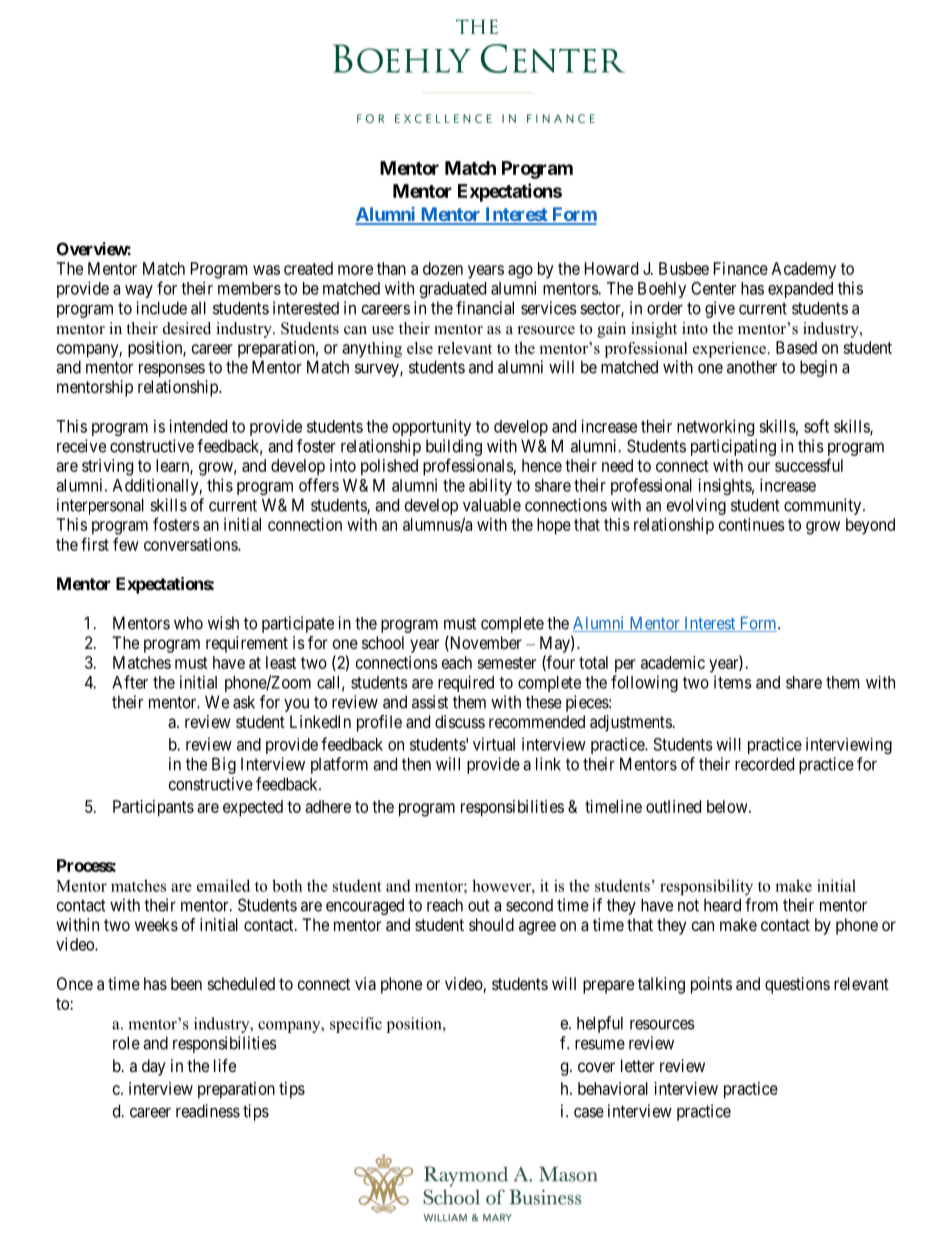 The image size is (952, 1233). I want to click on items, so click(733, 682).
